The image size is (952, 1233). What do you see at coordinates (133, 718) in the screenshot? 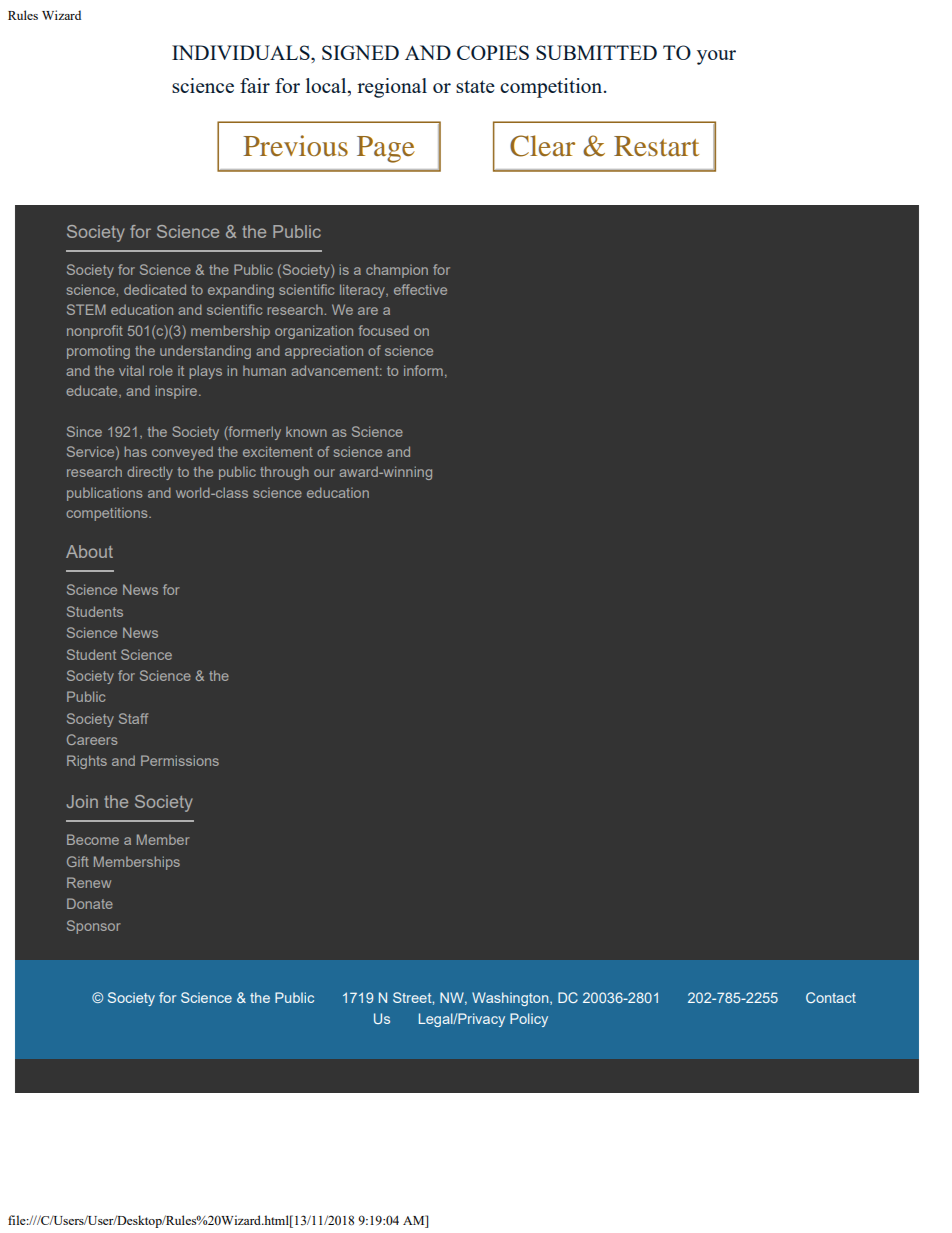
I see `Staff` at bounding box center [133, 718].
